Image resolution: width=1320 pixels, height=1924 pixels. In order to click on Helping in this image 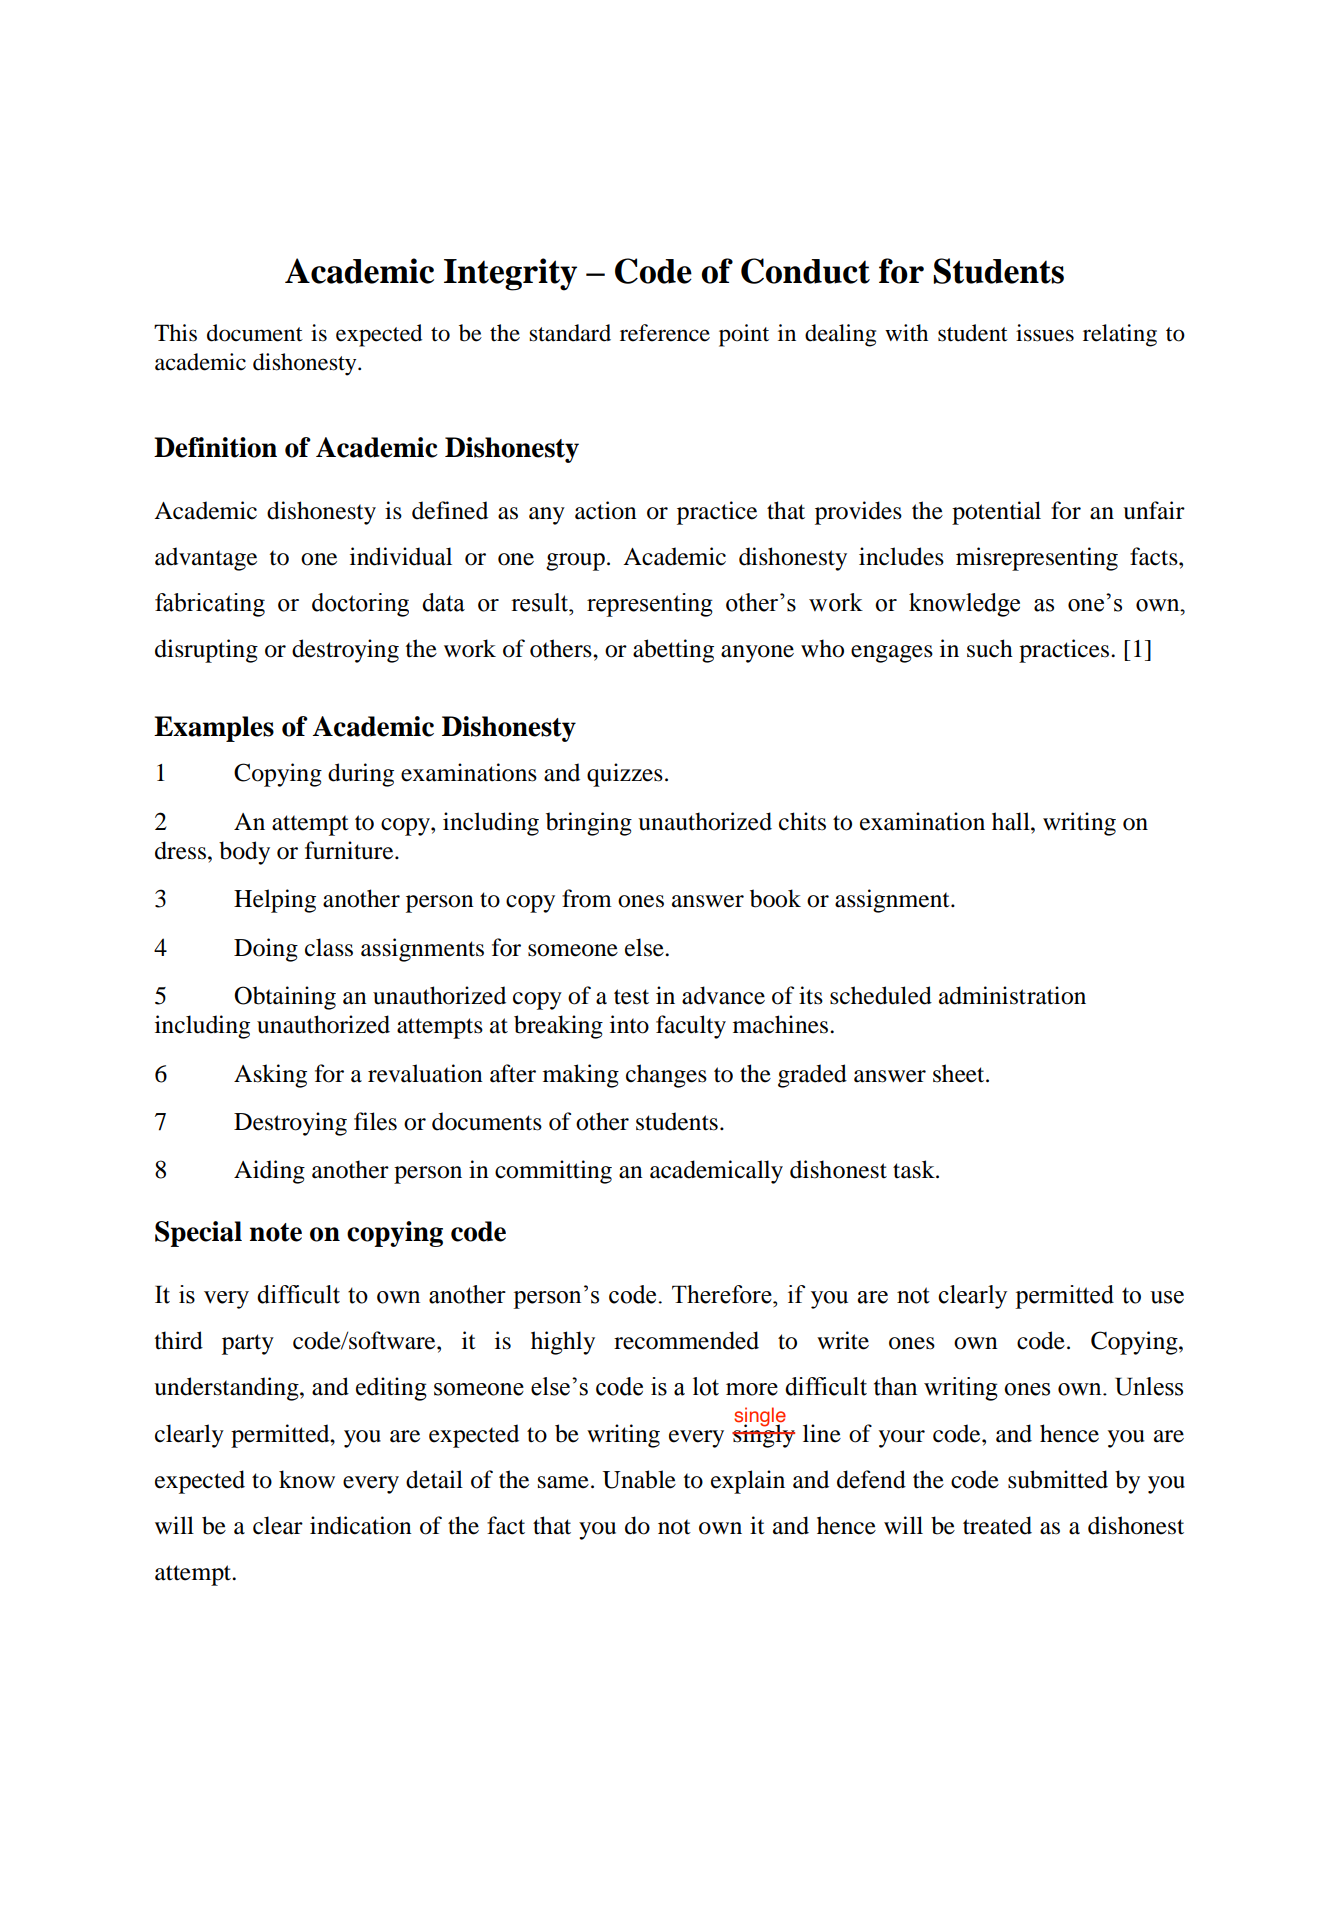, I will do `click(275, 901)`.
